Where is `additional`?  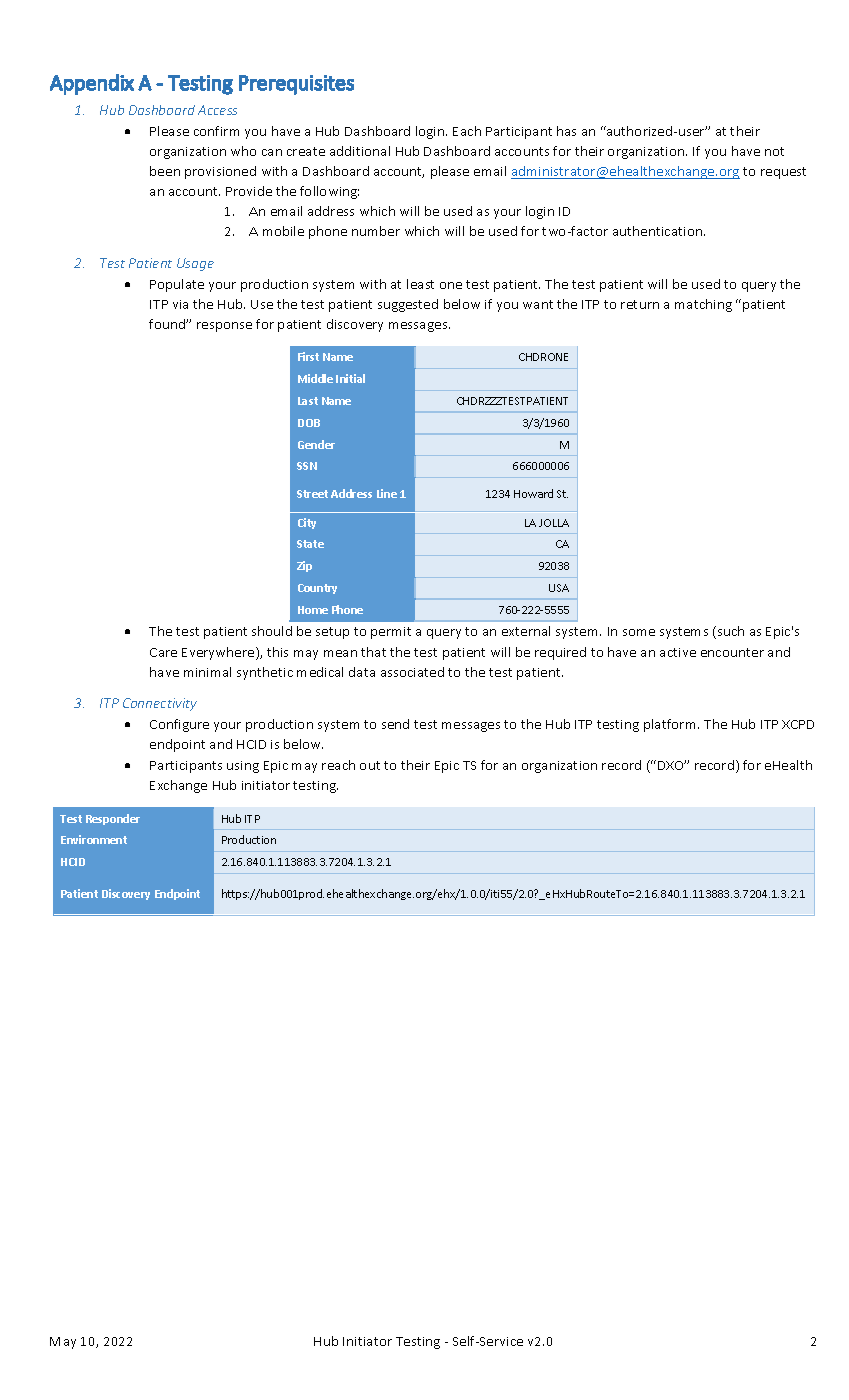
additional is located at coordinates (360, 151).
